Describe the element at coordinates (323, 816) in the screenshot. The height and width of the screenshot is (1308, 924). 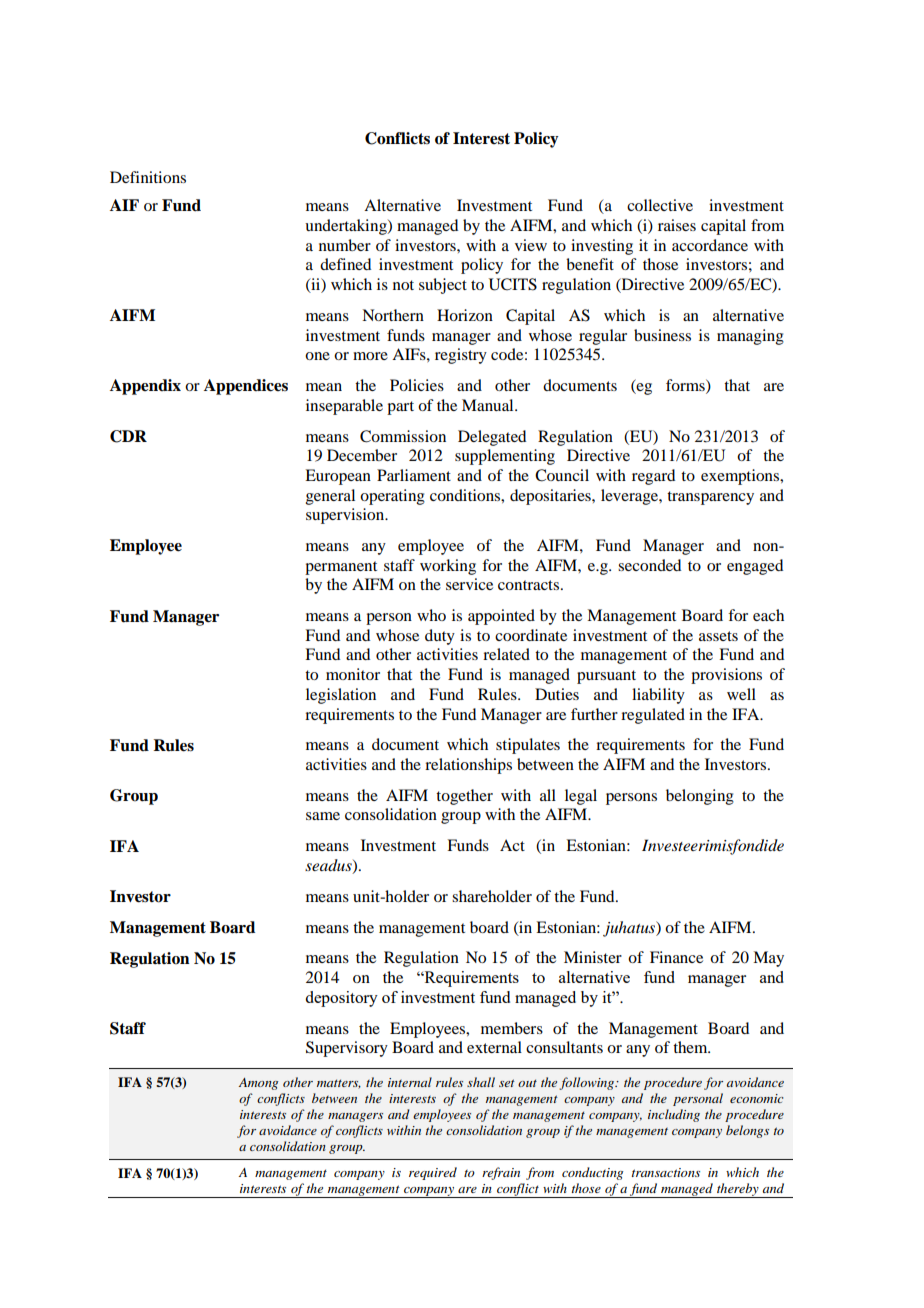
I see `same` at that location.
